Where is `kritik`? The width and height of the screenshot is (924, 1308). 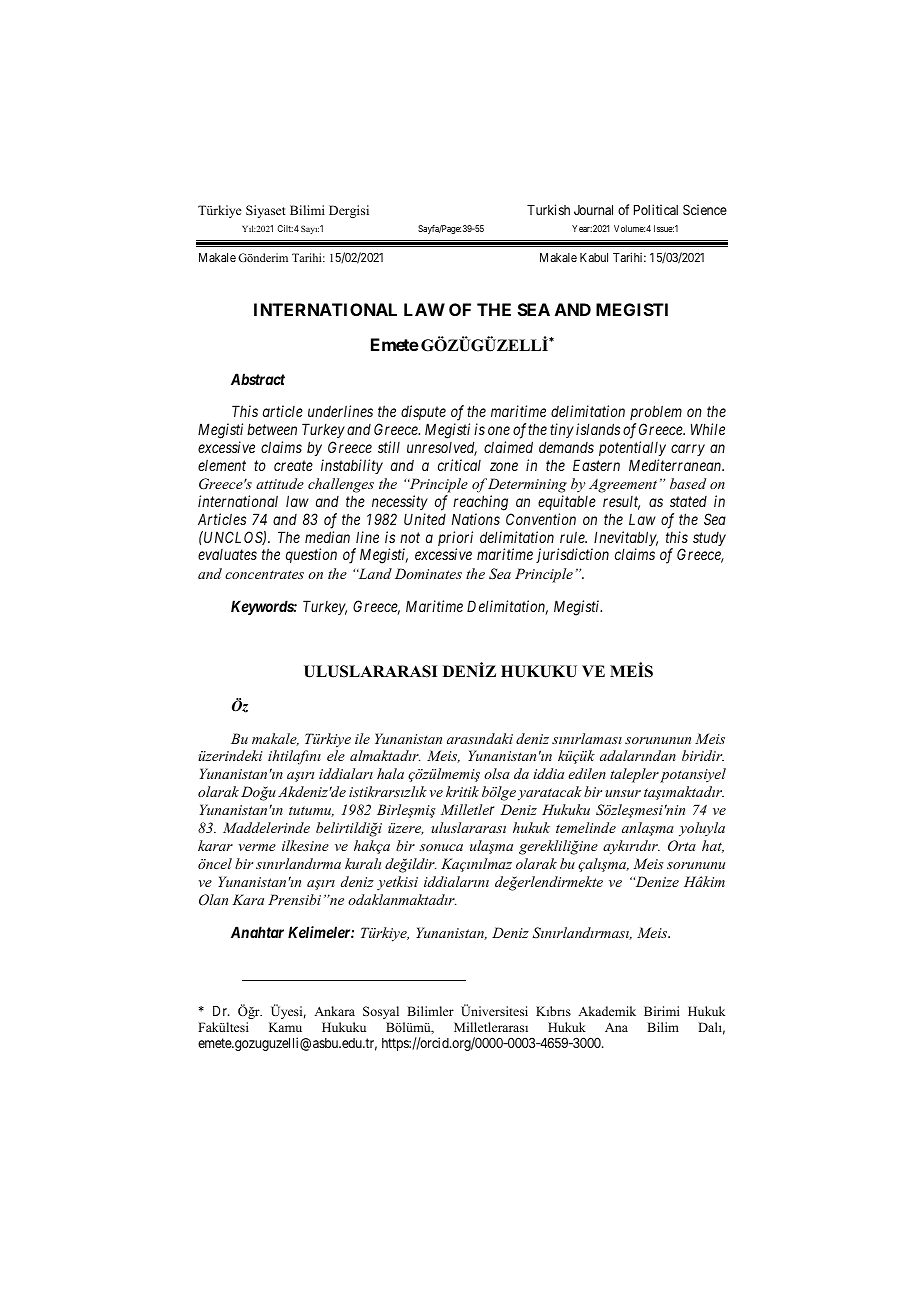 kritik is located at coordinates (462, 791).
